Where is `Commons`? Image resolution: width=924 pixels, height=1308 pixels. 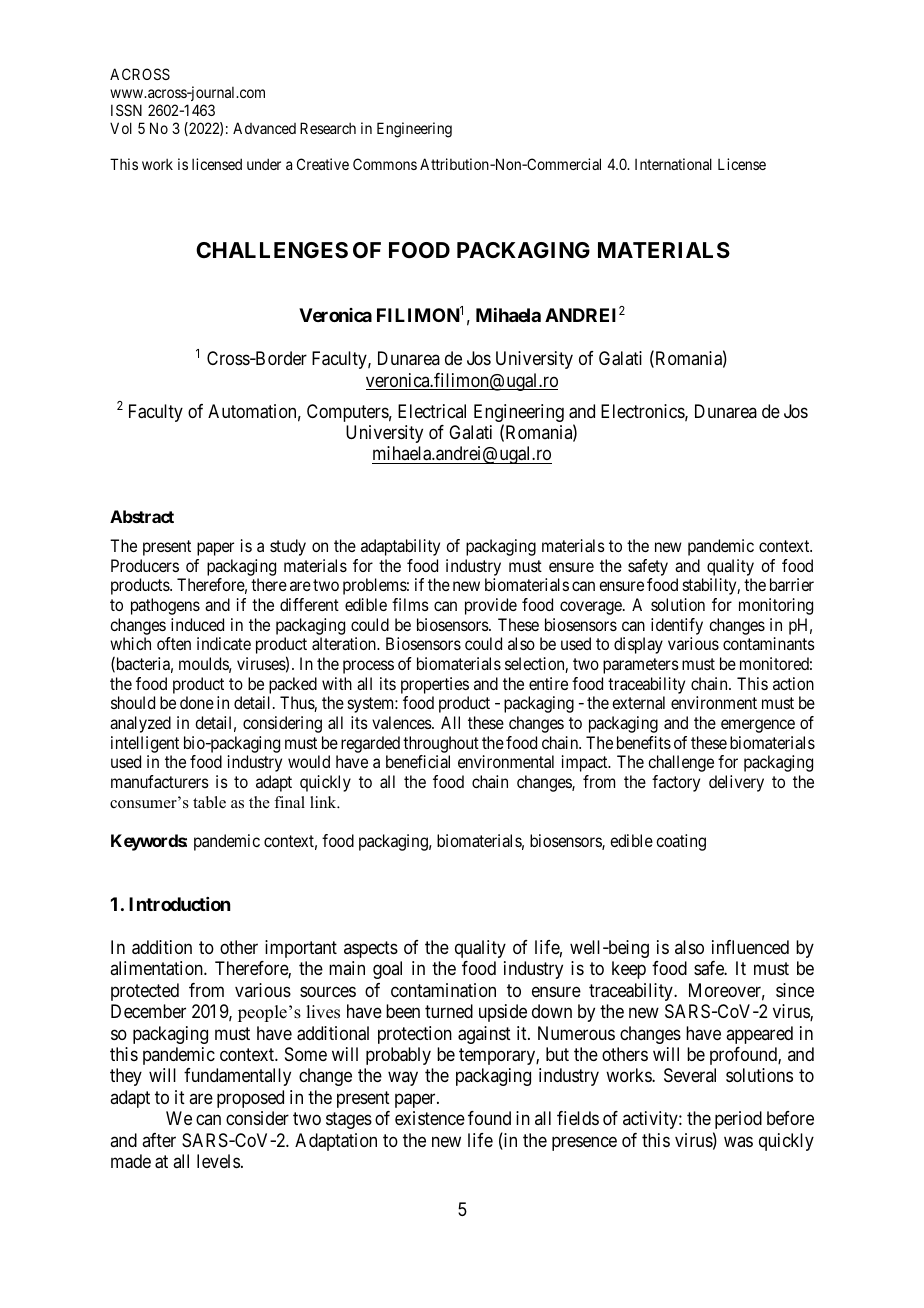 Commons is located at coordinates (385, 164).
